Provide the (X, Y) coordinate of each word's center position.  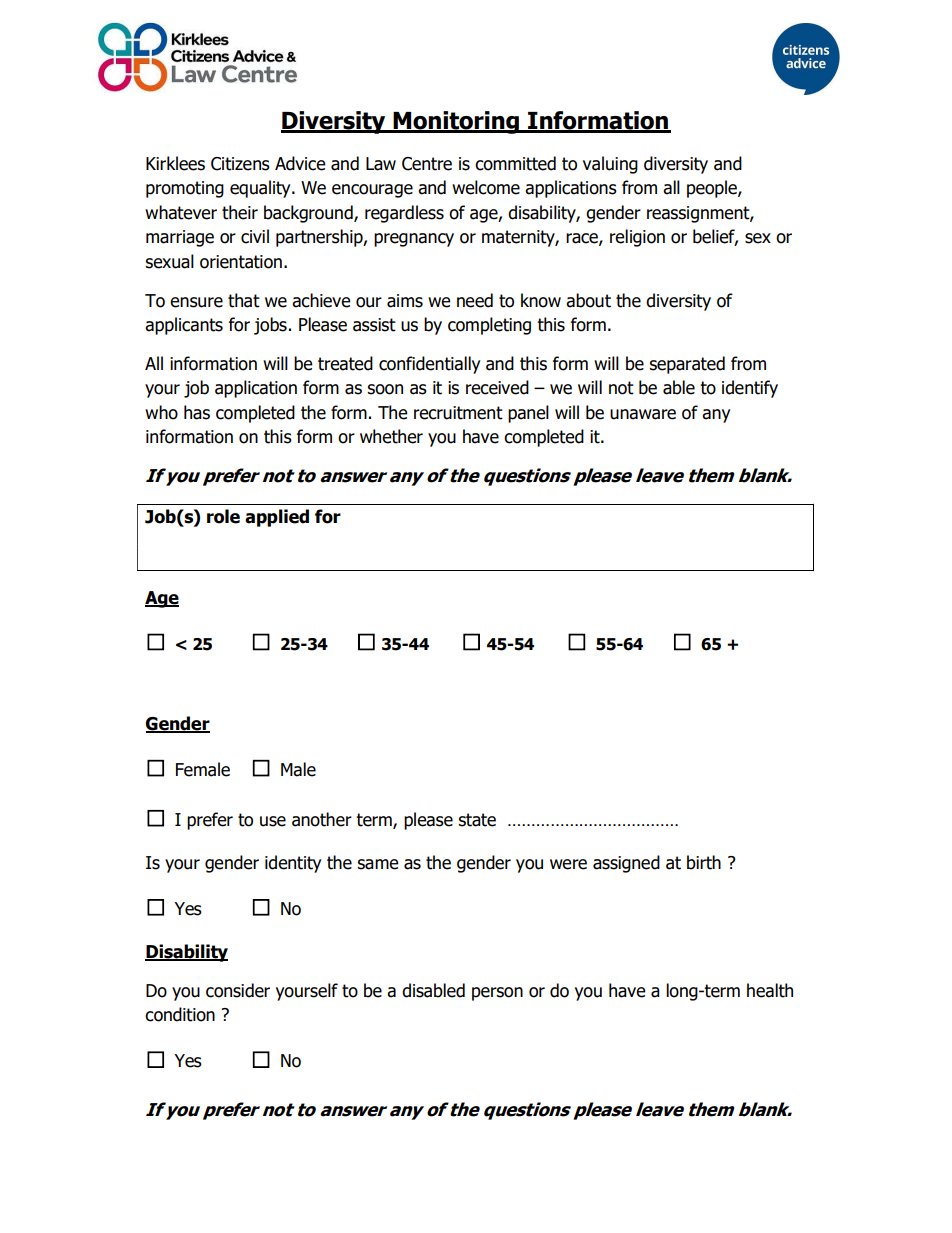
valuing (610, 165)
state (477, 820)
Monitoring (456, 122)
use (273, 821)
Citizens (240, 164)
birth (704, 862)
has (197, 412)
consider (238, 990)
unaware (643, 414)
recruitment (458, 413)
